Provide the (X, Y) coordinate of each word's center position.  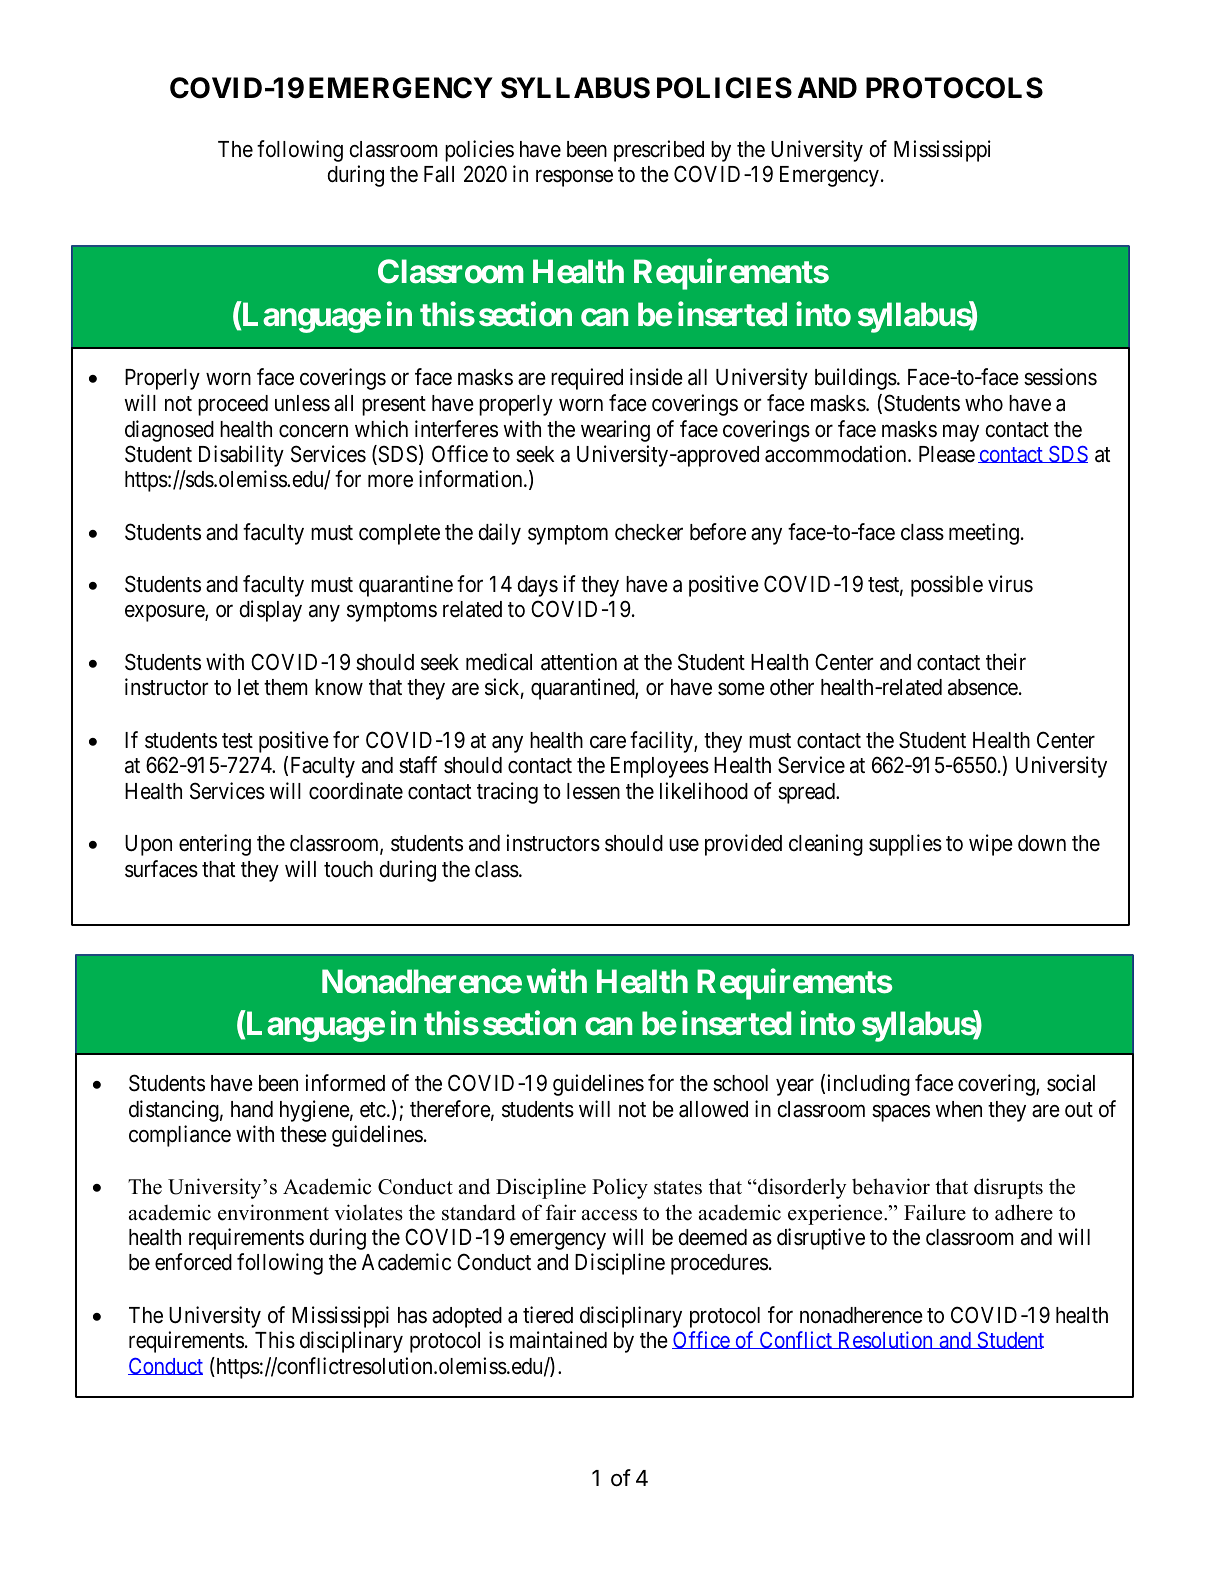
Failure (935, 1212)
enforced (193, 1262)
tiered (548, 1315)
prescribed (659, 151)
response (574, 178)
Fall (439, 174)
